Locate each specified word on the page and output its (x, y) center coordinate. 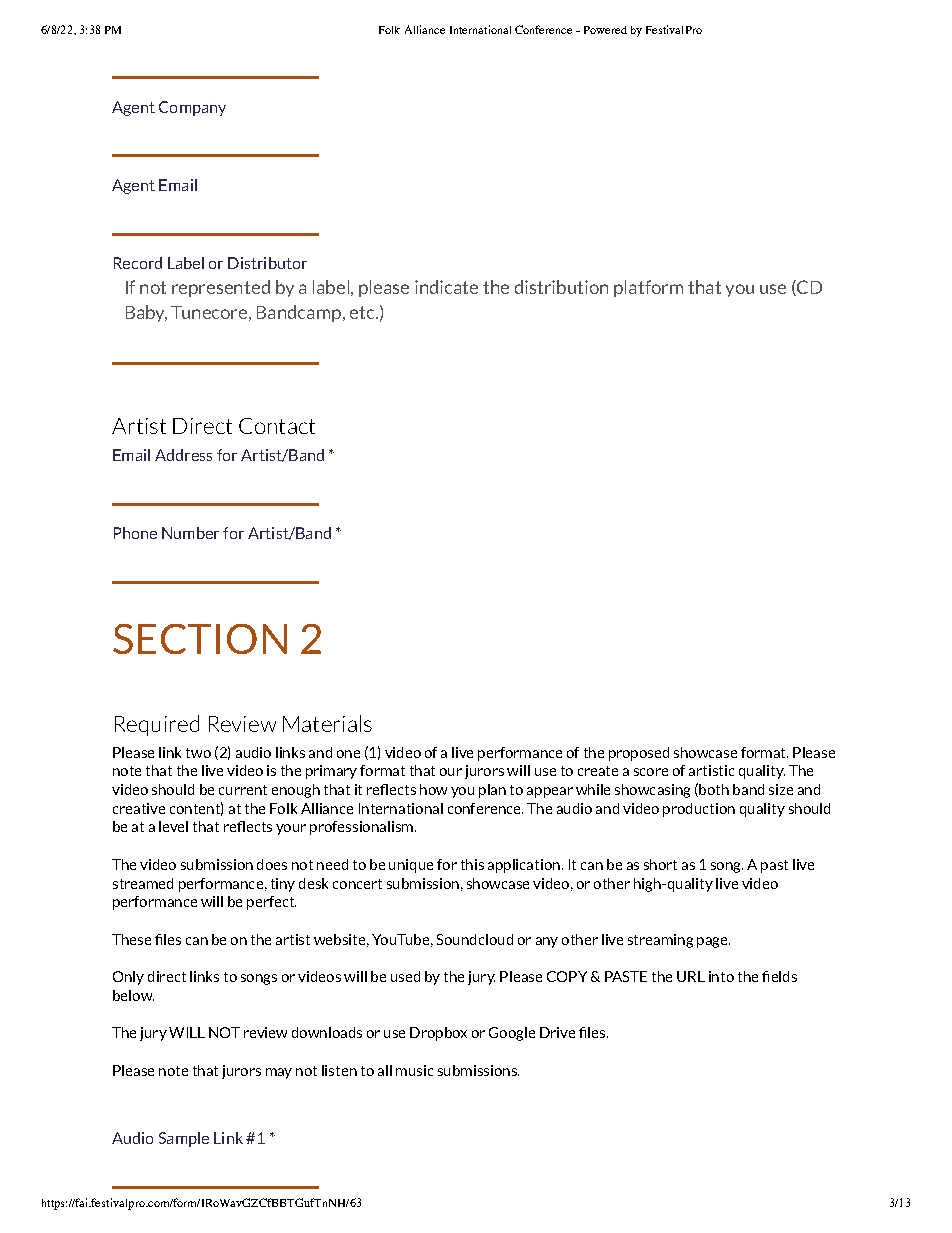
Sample (184, 1139)
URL (691, 976)
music (414, 1070)
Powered (605, 30)
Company (192, 108)
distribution (561, 287)
